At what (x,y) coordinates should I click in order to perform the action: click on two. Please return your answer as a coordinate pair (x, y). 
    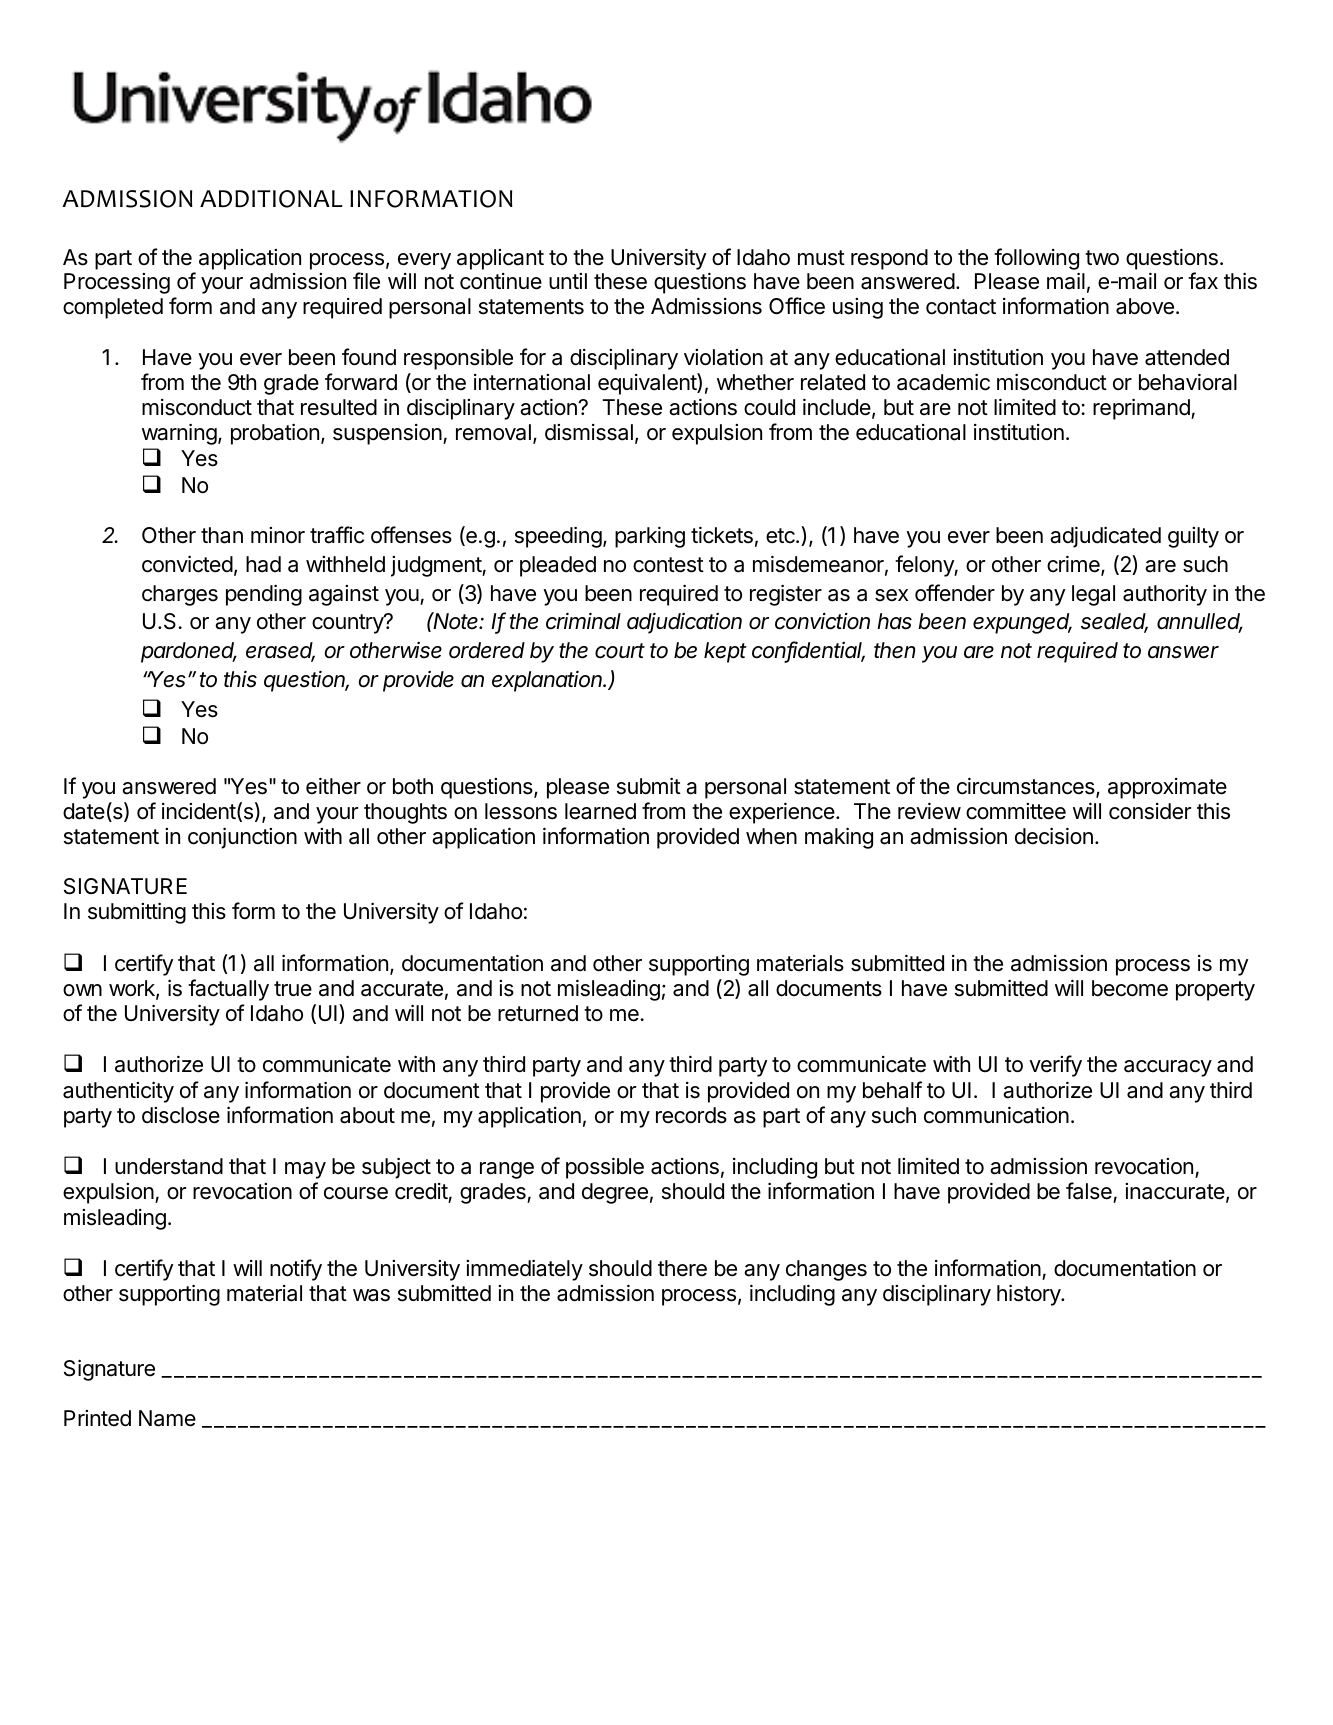
    Looking at the image, I should click on (1102, 258).
